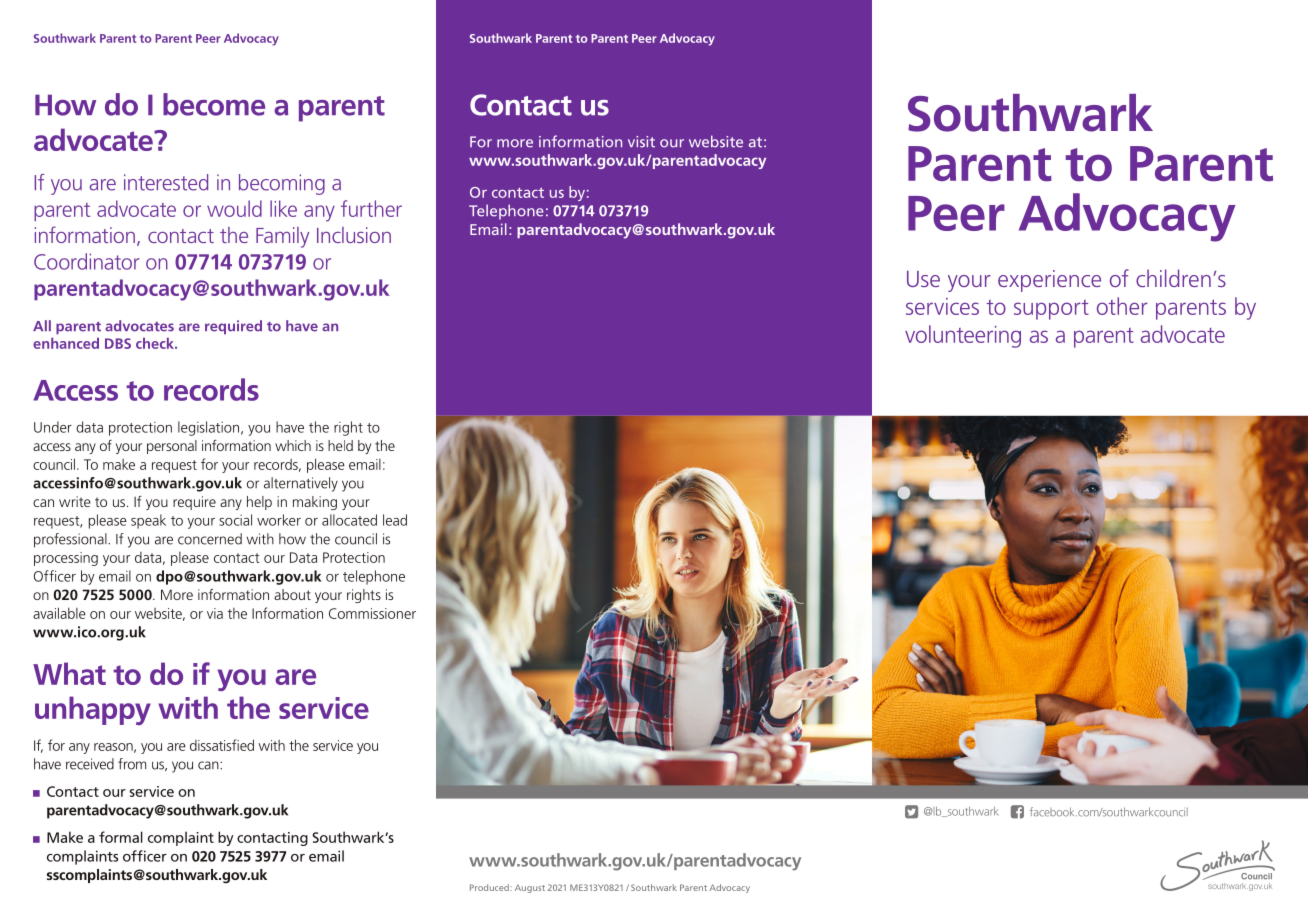  Describe the element at coordinates (963, 336) in the screenshot. I see `volunteering` at that location.
